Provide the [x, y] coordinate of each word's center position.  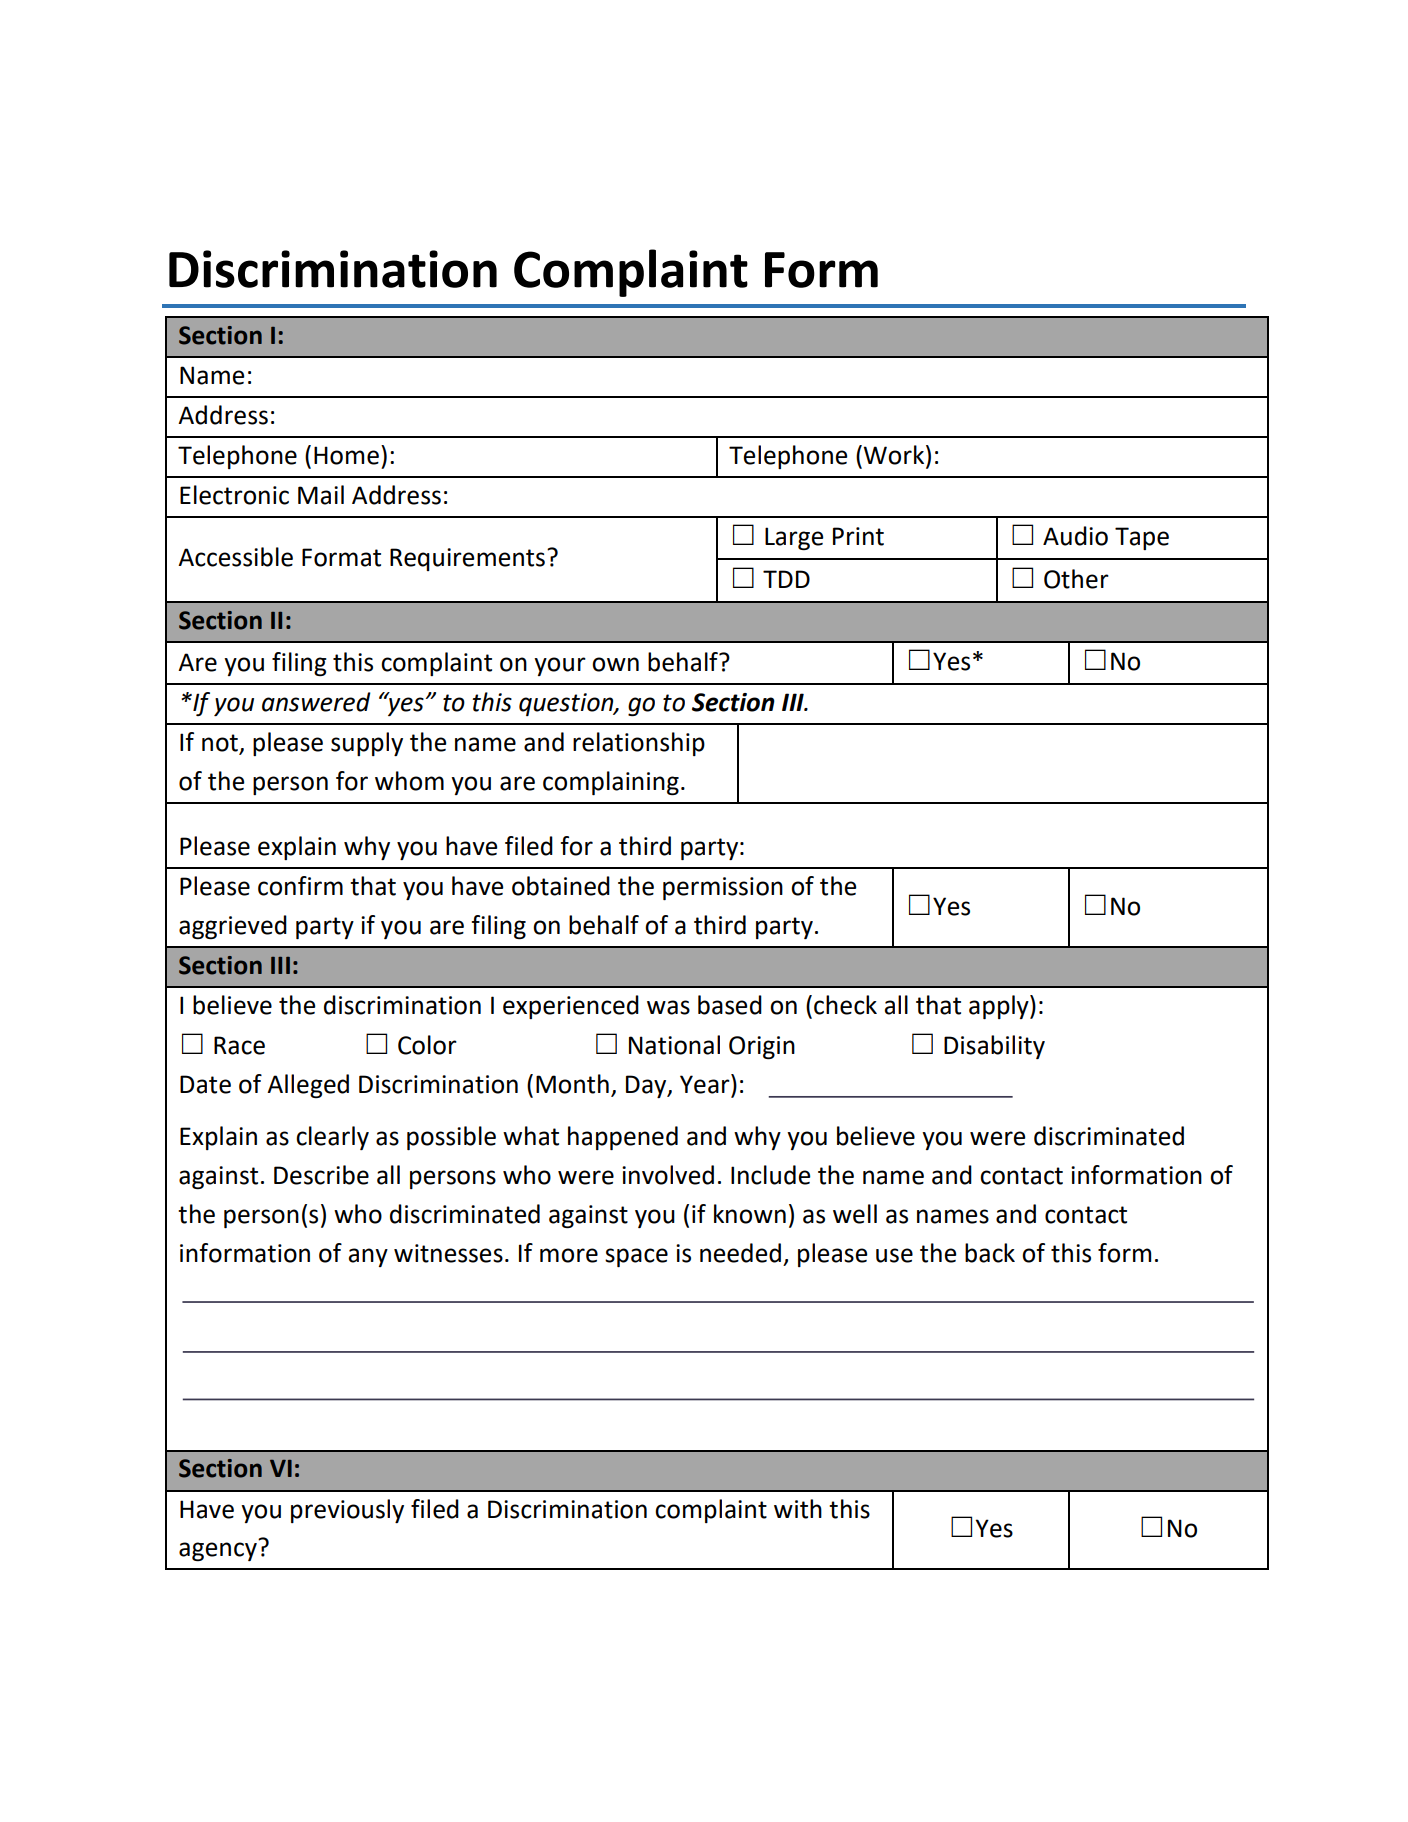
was [668, 1007]
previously [347, 1511]
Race [239, 1045]
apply [1000, 1007]
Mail [321, 495]
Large [794, 538]
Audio [1075, 536]
